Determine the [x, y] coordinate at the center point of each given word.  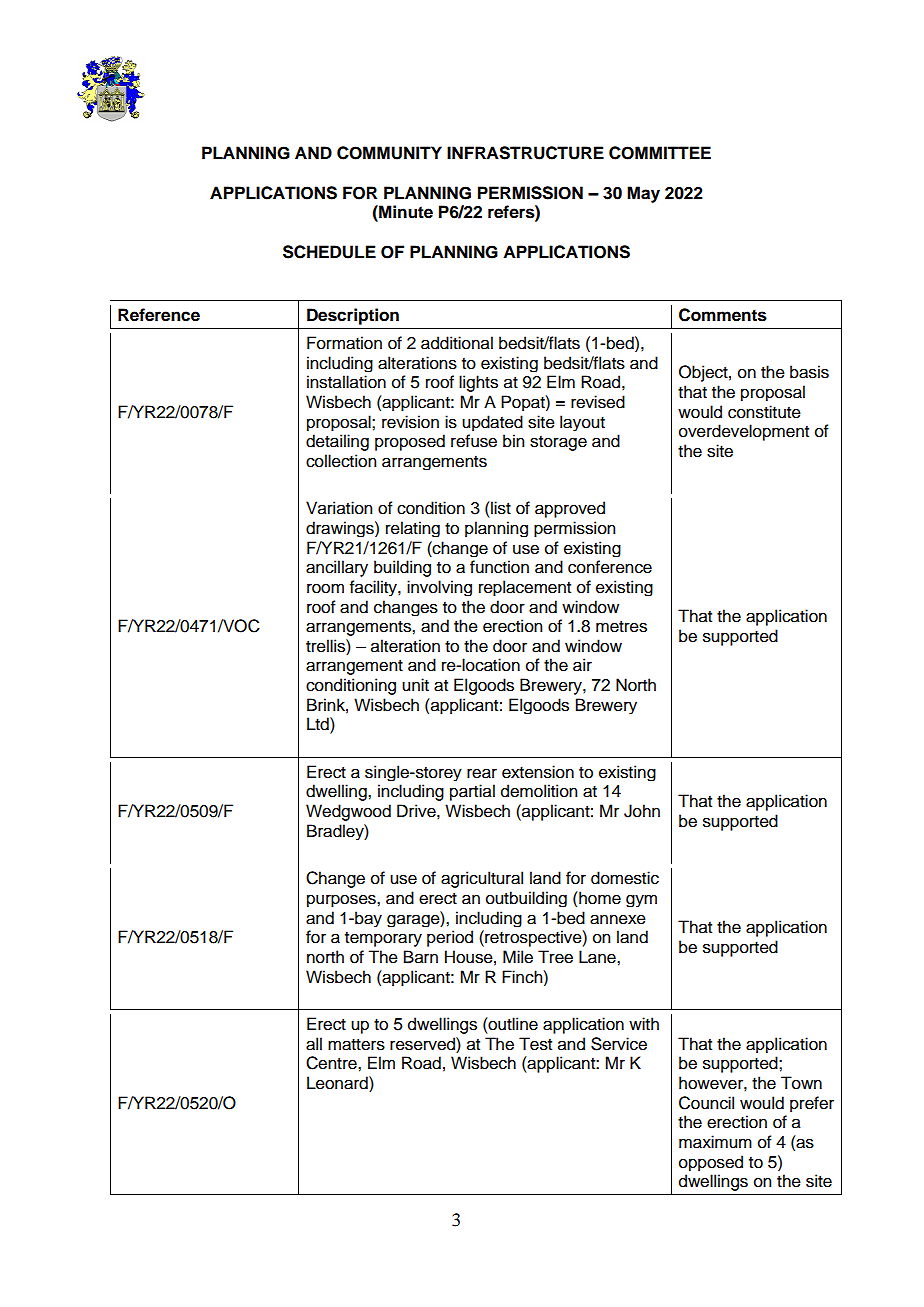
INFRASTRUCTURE [525, 153]
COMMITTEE [660, 153]
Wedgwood [348, 812]
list [500, 508]
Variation [339, 508]
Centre [332, 1063]
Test [535, 1044]
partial [472, 792]
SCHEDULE [329, 252]
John [642, 811]
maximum [715, 1142]
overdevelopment [744, 432]
